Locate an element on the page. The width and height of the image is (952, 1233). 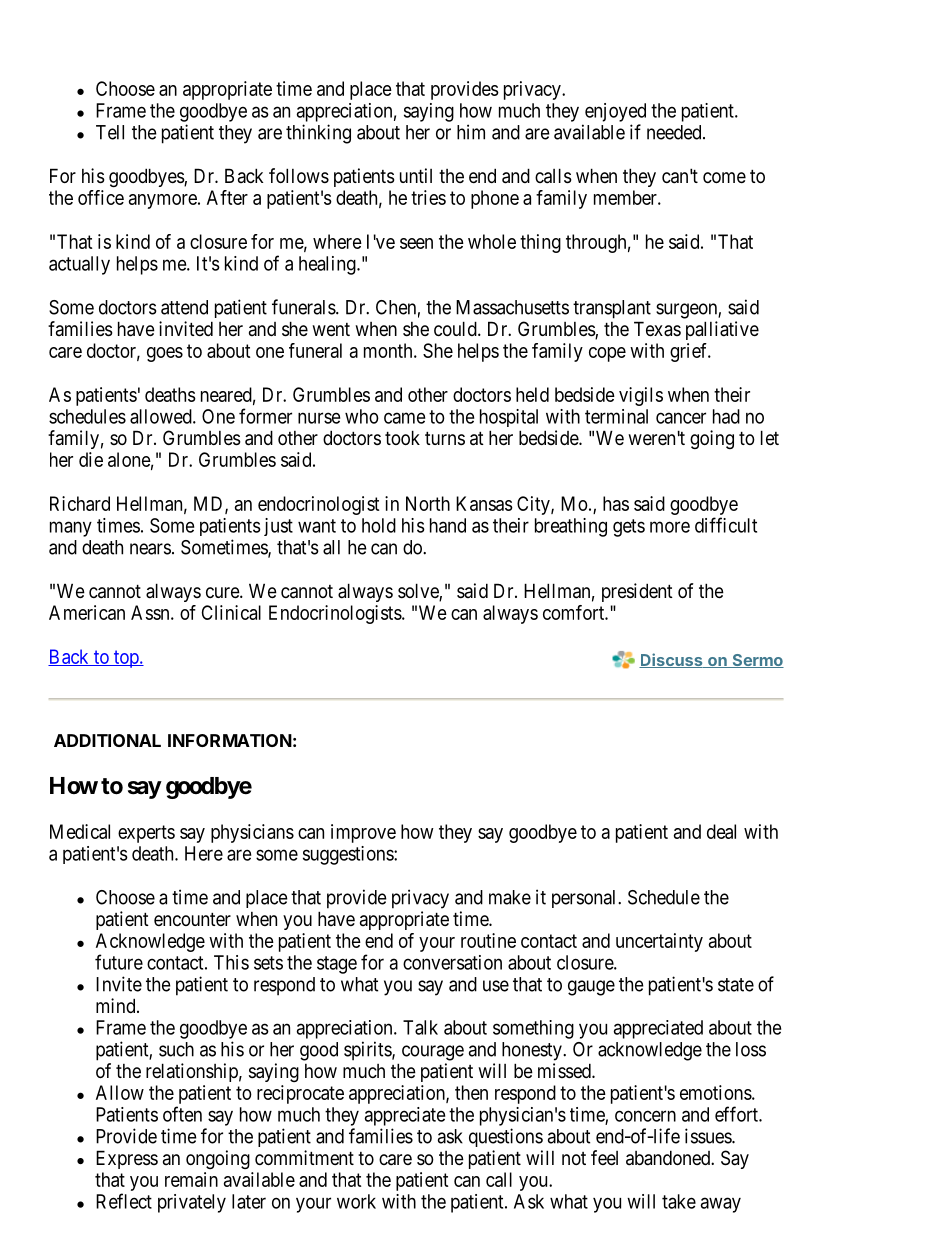
work is located at coordinates (356, 1201).
